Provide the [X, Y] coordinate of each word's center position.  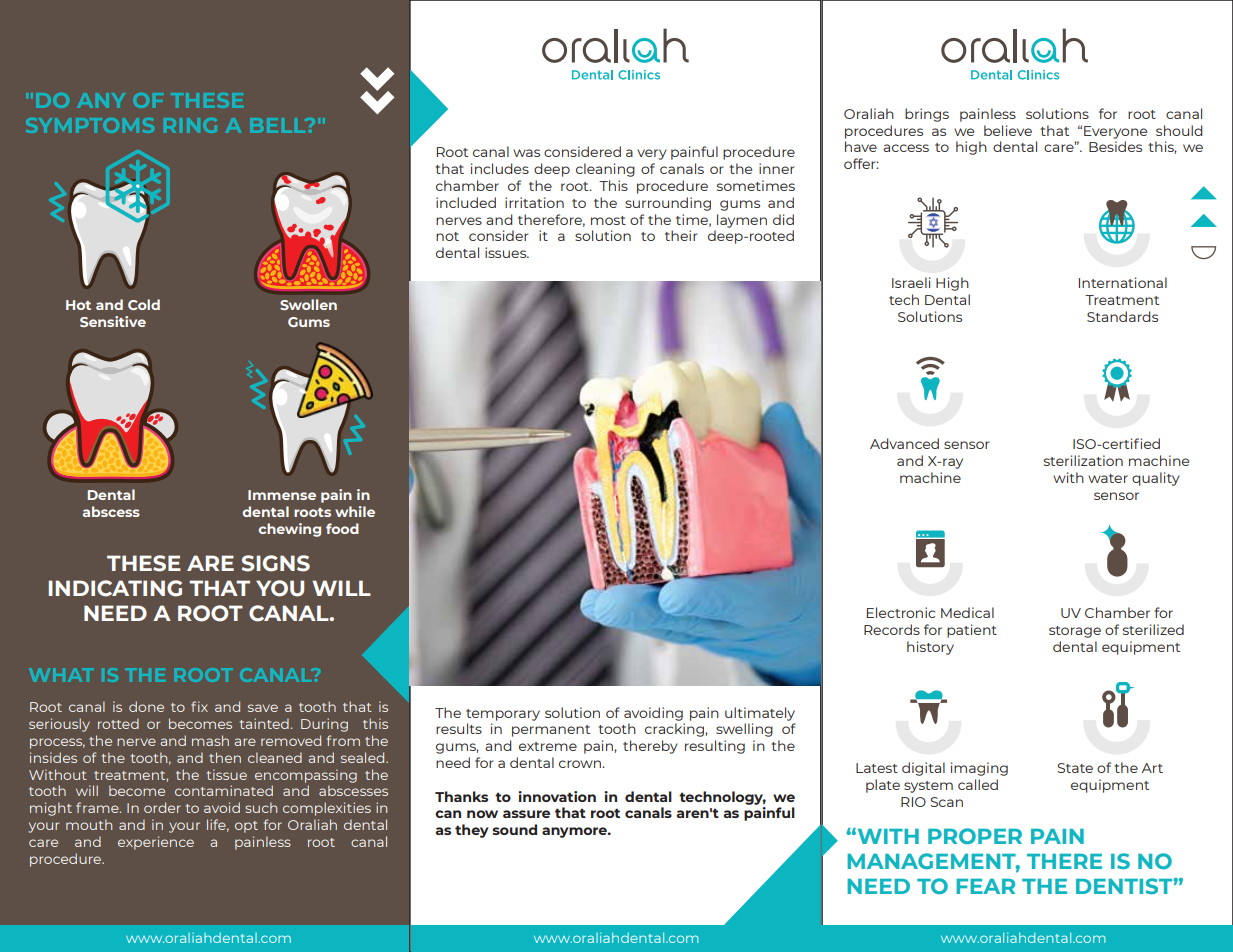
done [146, 706]
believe [1008, 130]
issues [507, 252]
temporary [503, 715]
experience [156, 843]
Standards [1122, 316]
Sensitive [113, 321]
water [1108, 478]
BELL [279, 125]
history [930, 648]
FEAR [985, 886]
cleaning [605, 170]
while [355, 511]
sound [514, 829]
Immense [282, 495]
